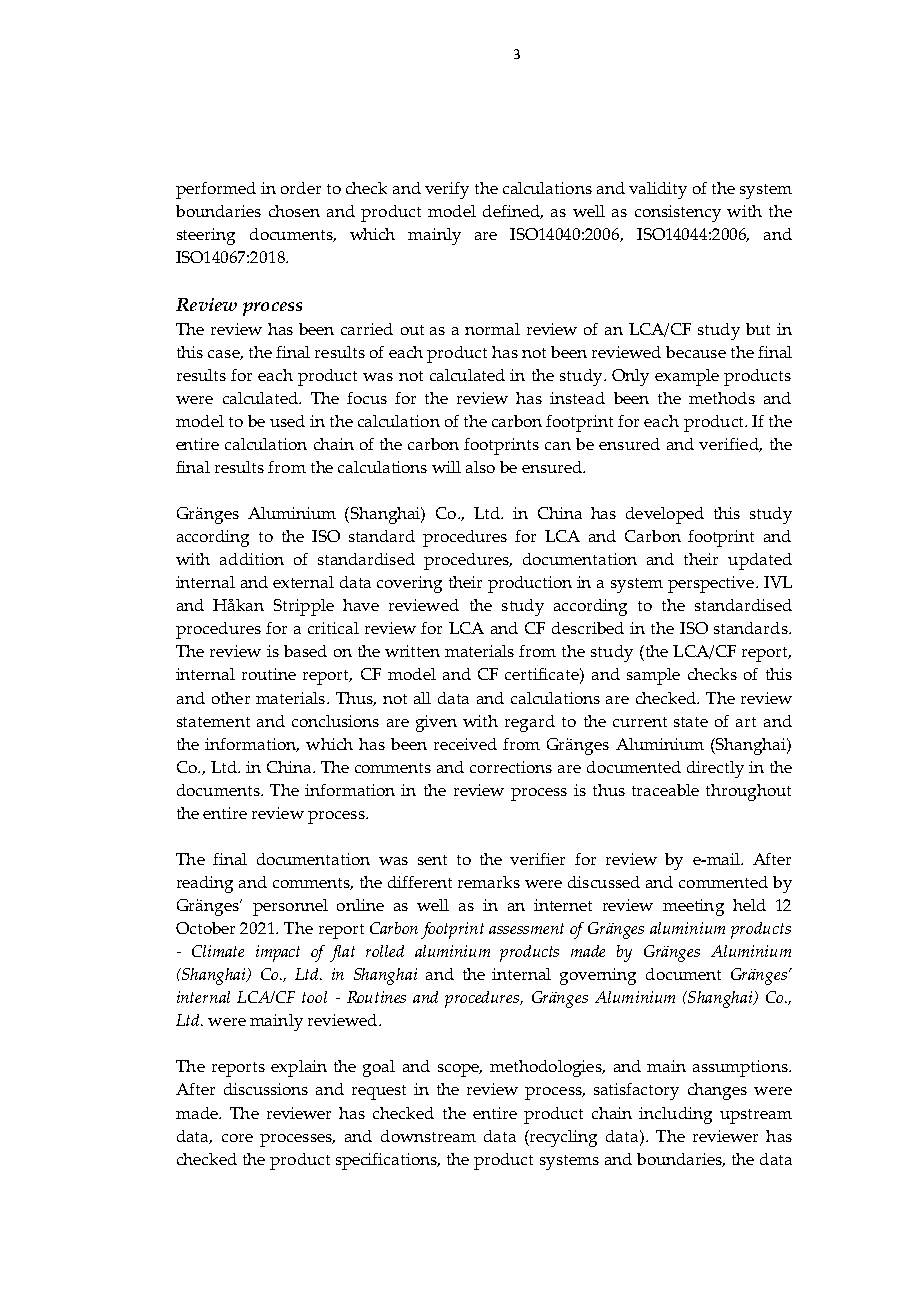 This screenshot has height=1308, width=924. What do you see at coordinates (422, 698) in the screenshot?
I see `all` at bounding box center [422, 698].
